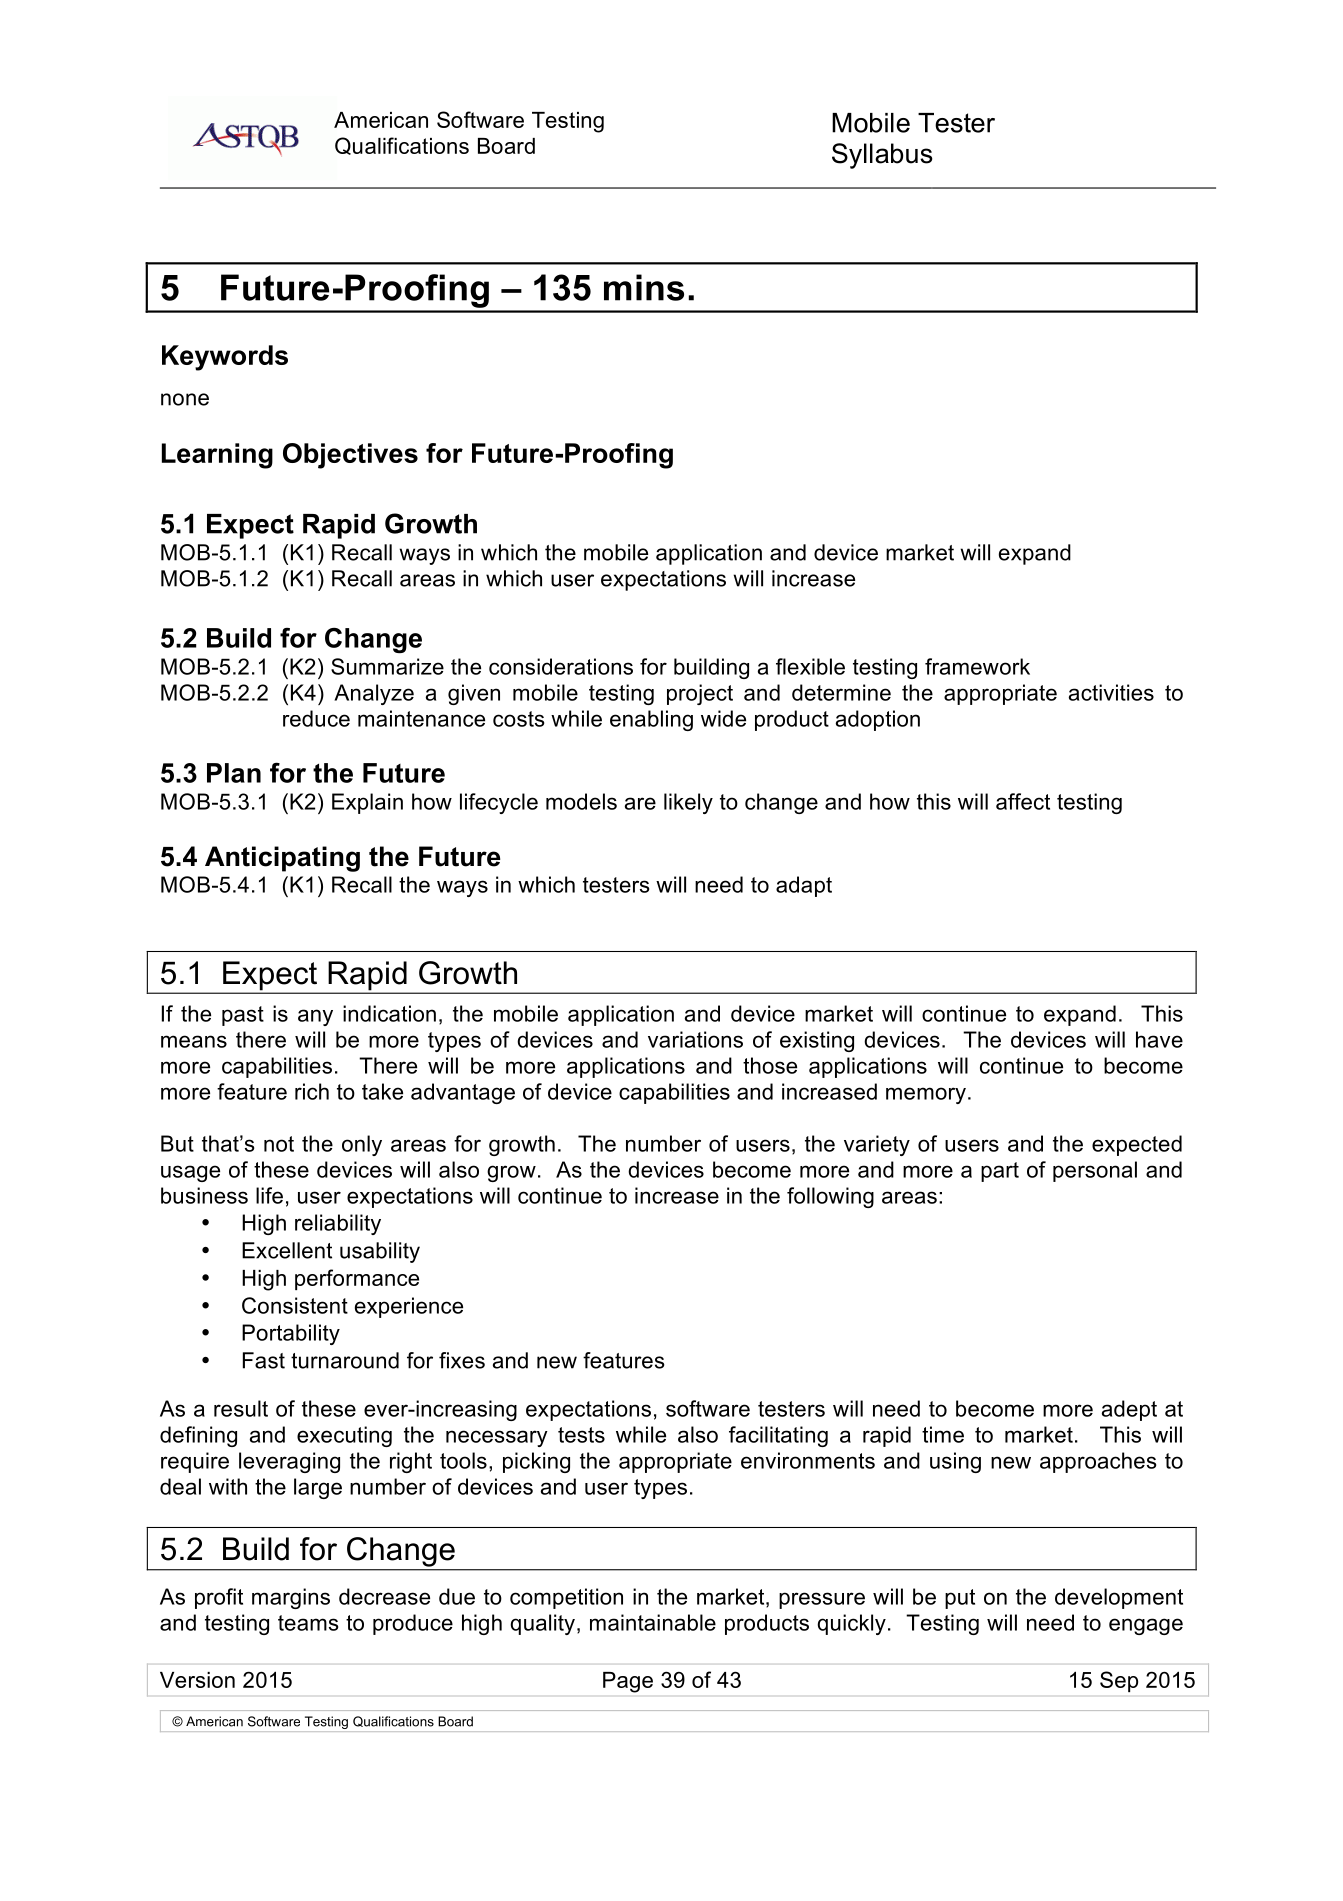  What do you see at coordinates (1023, 801) in the document?
I see `affect` at bounding box center [1023, 801].
